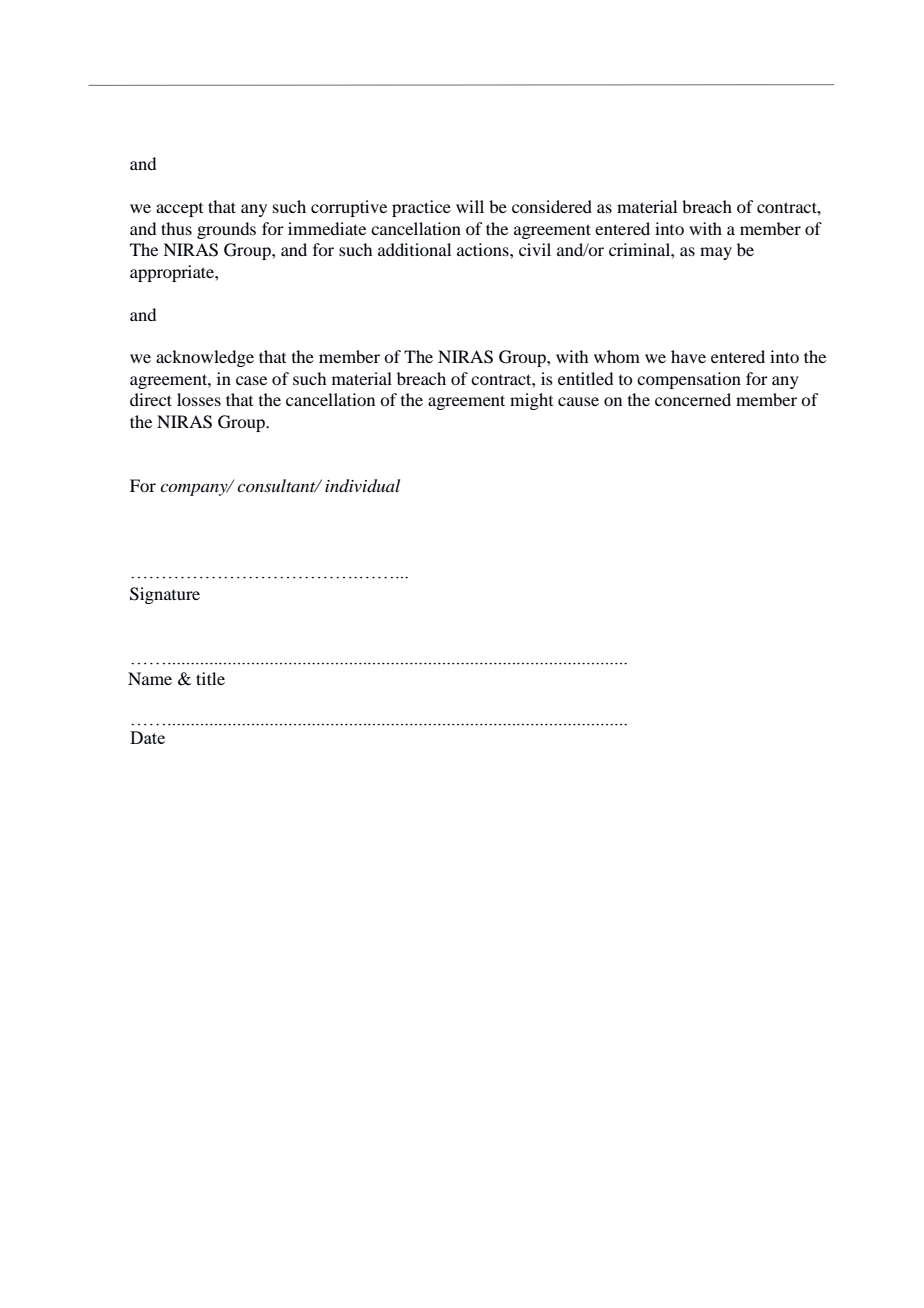 This image has height=1308, width=924. Describe the element at coordinates (693, 399) in the image. I see `concerned` at that location.
